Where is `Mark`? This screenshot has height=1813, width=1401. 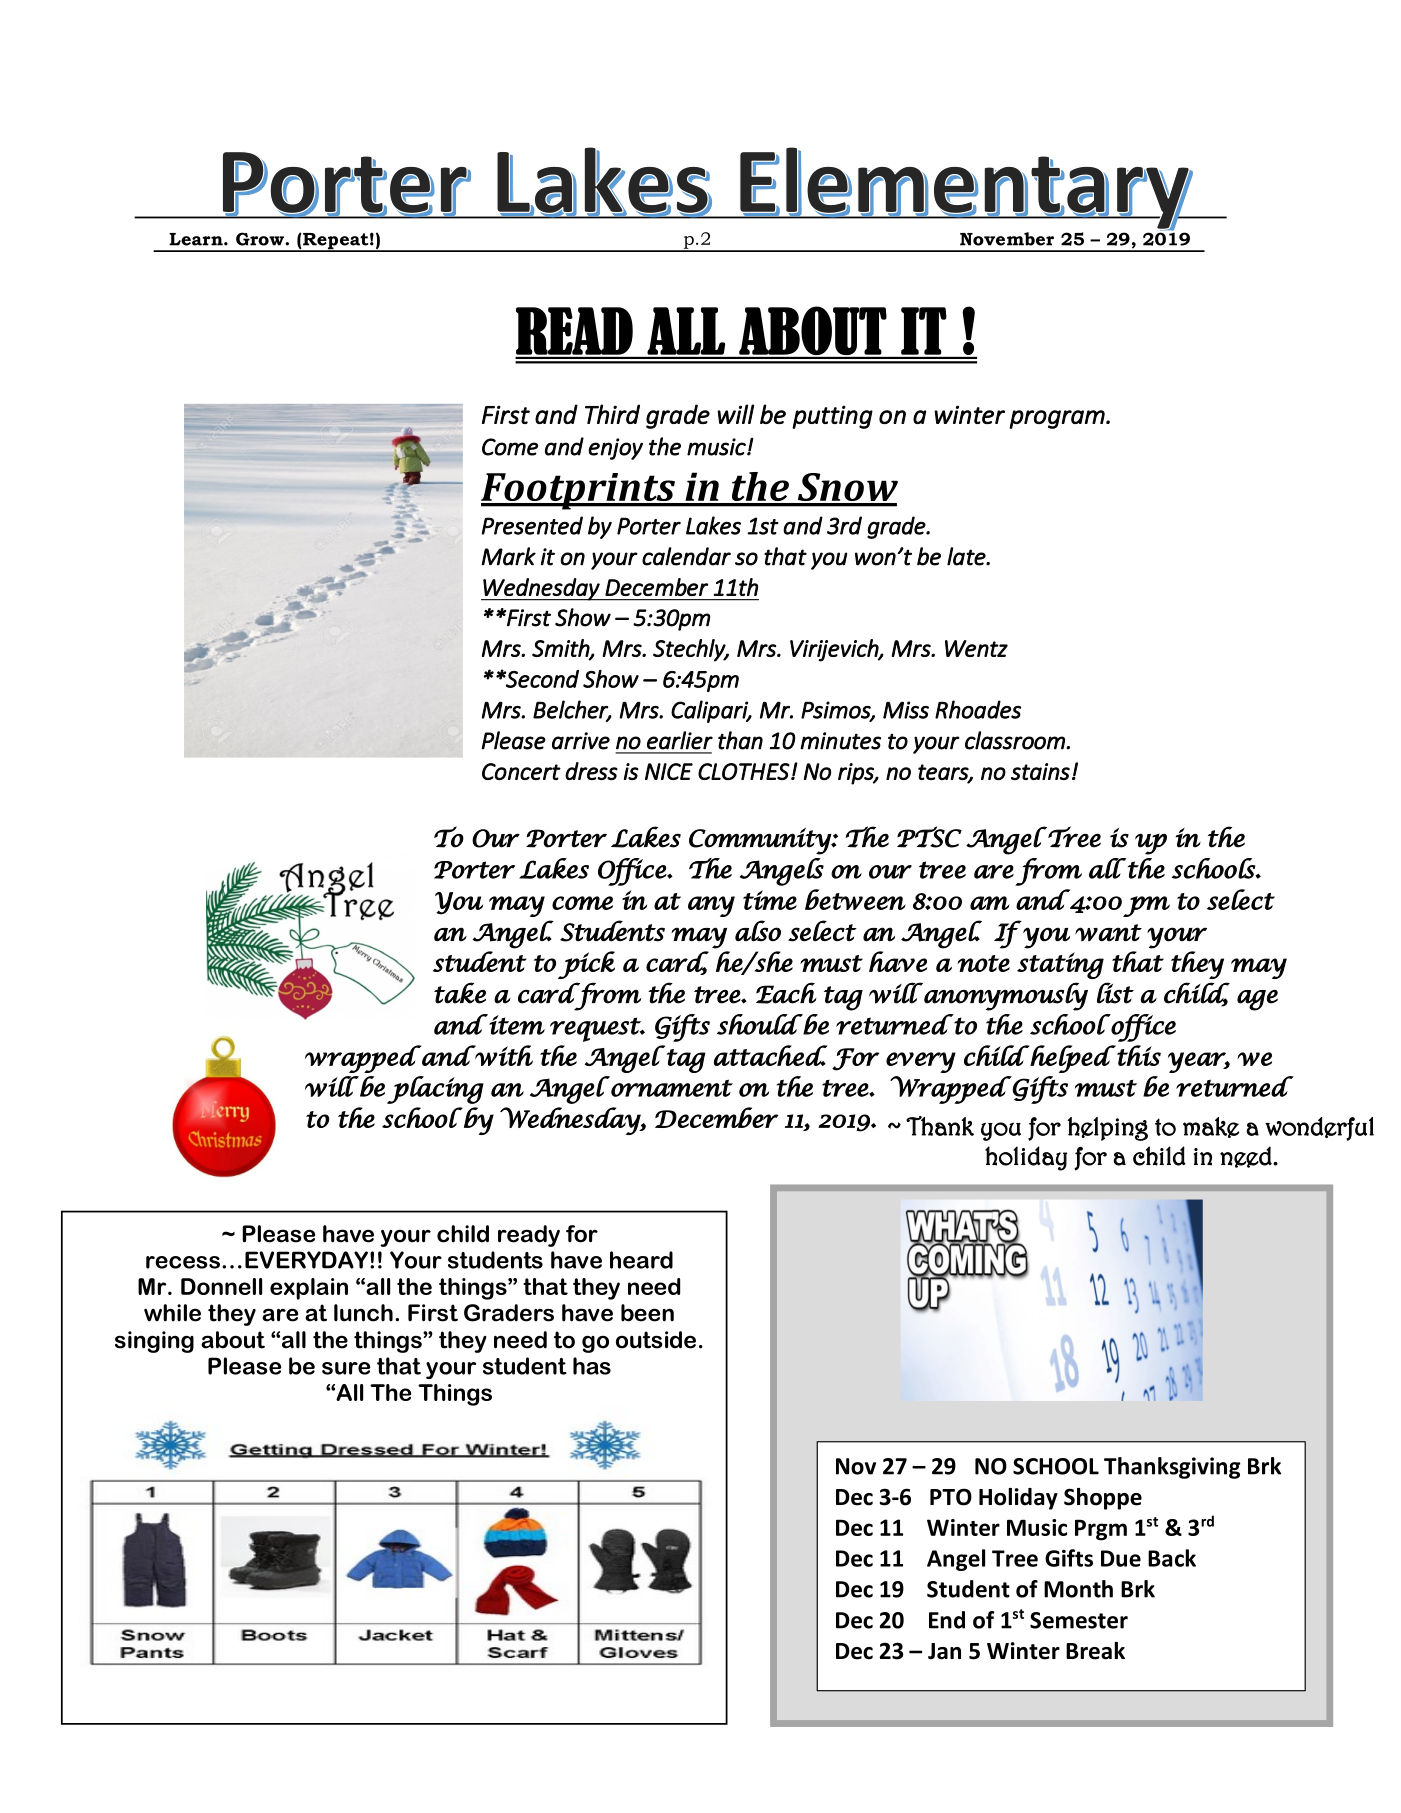 Mark is located at coordinates (509, 556).
